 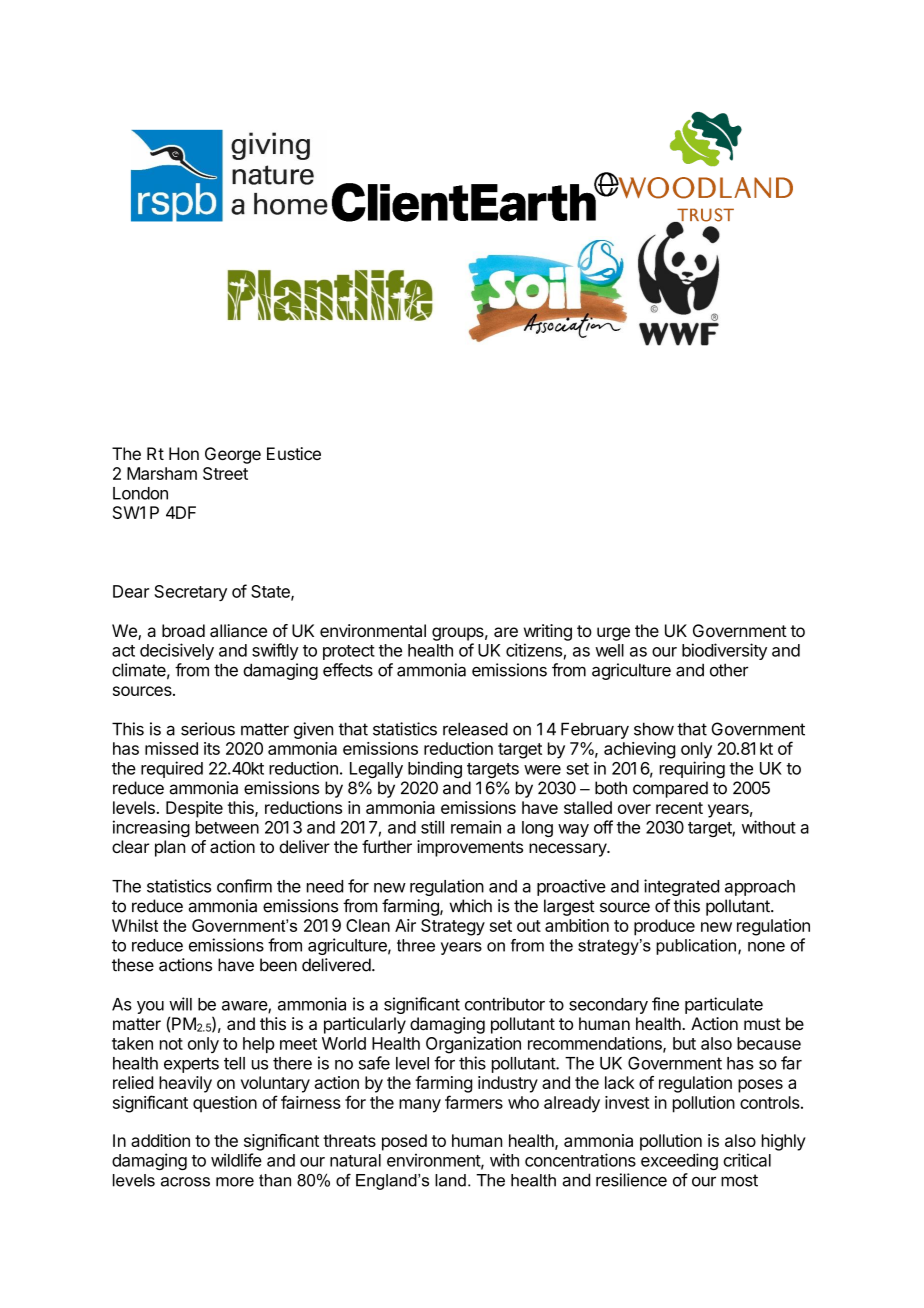 What do you see at coordinates (724, 651) in the screenshot?
I see `biodiversity` at bounding box center [724, 651].
